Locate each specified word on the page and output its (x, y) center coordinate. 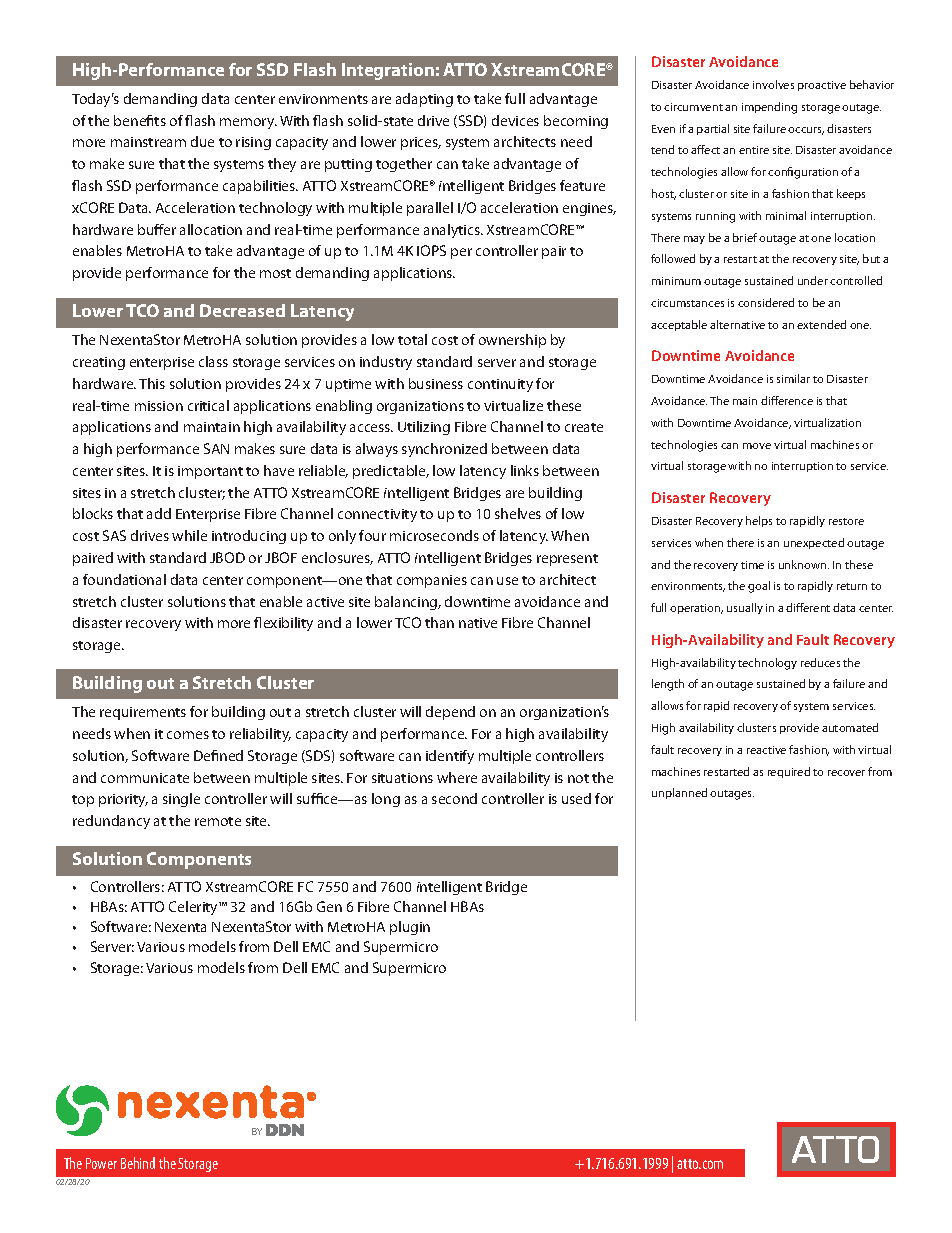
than (439, 622)
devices (515, 120)
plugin (410, 928)
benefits (140, 120)
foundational (124, 579)
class (213, 361)
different (808, 607)
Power (101, 1163)
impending (769, 108)
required (789, 772)
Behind (138, 1163)
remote (218, 821)
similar (793, 378)
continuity (500, 385)
